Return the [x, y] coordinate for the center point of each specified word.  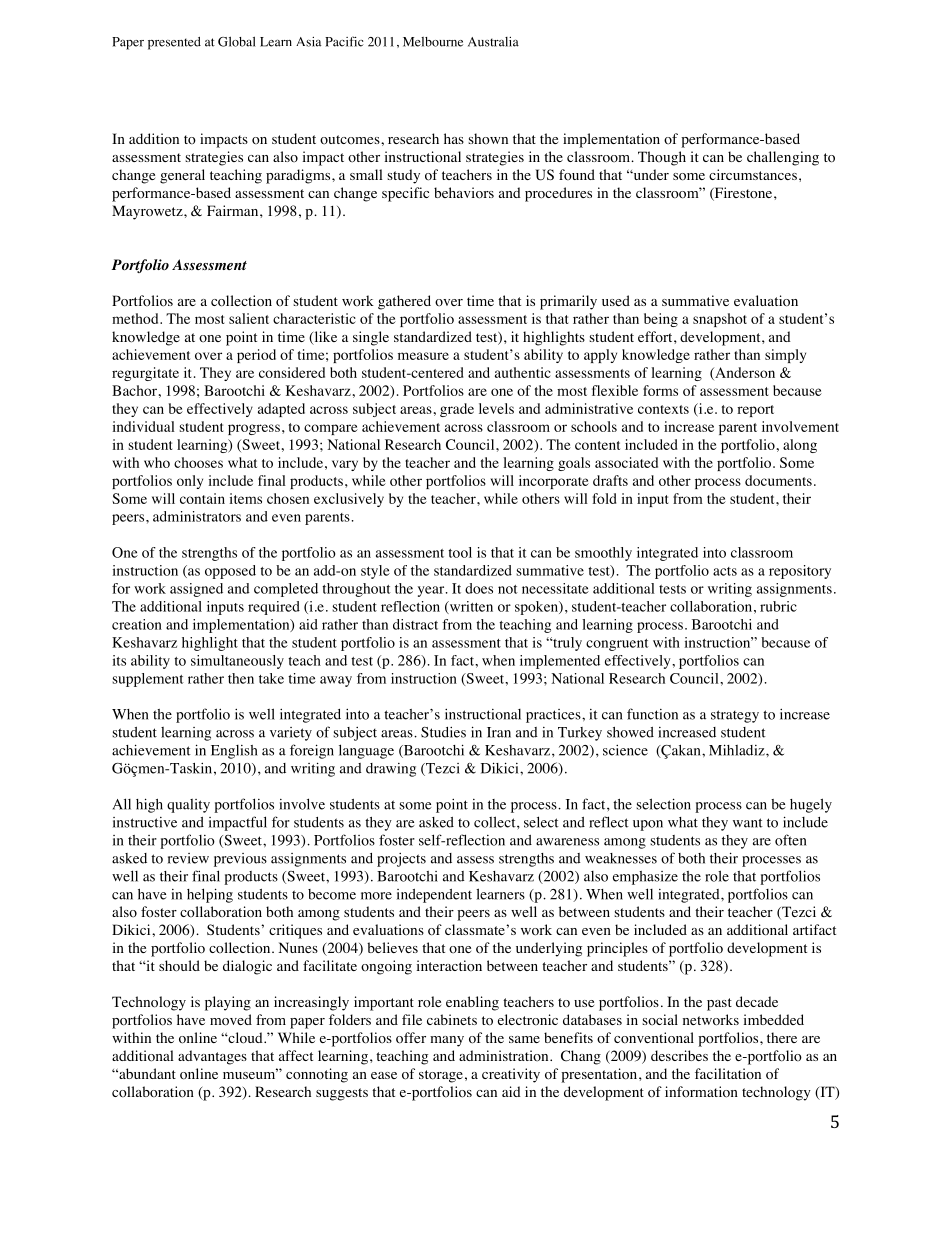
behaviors [464, 193]
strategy [735, 716]
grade [457, 410]
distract [415, 624]
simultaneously [237, 662]
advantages [212, 1057]
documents [778, 480]
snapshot [720, 320]
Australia [493, 42]
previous [240, 860]
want [748, 823]
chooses [198, 462]
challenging [783, 158]
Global [237, 41]
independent [434, 896]
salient [249, 318]
